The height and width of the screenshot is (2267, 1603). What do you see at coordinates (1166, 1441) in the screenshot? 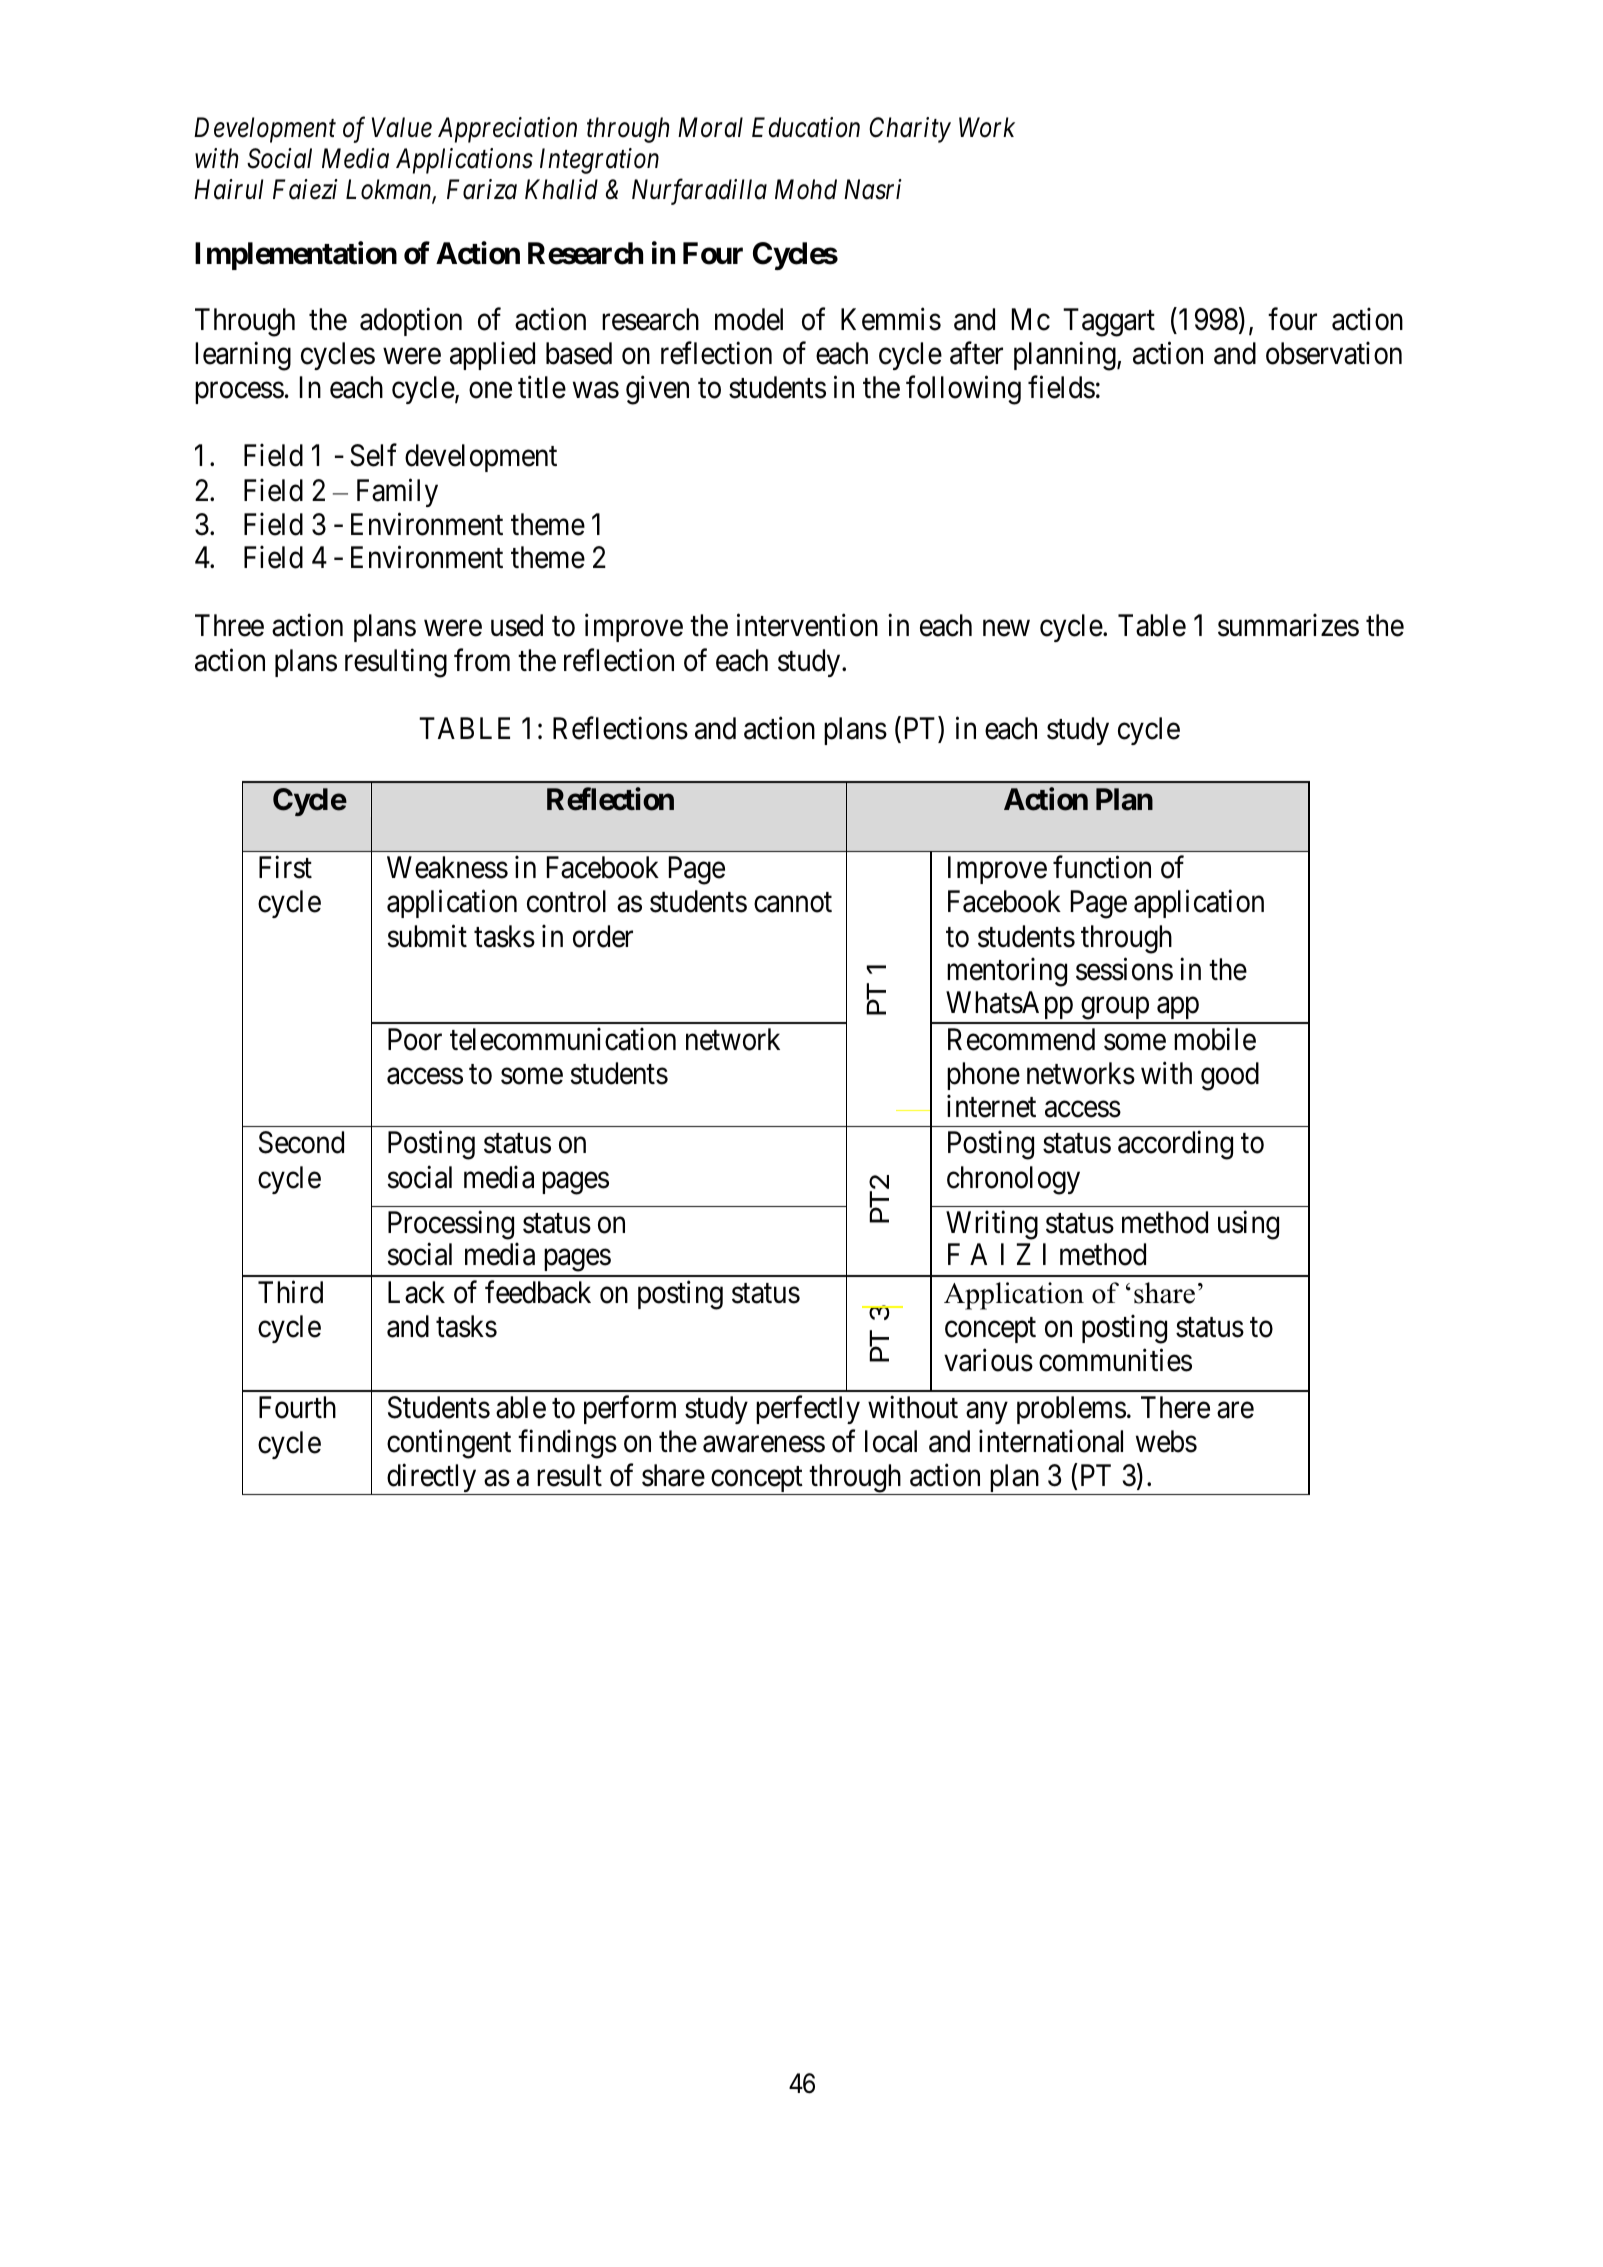
I see `webs` at bounding box center [1166, 1441].
